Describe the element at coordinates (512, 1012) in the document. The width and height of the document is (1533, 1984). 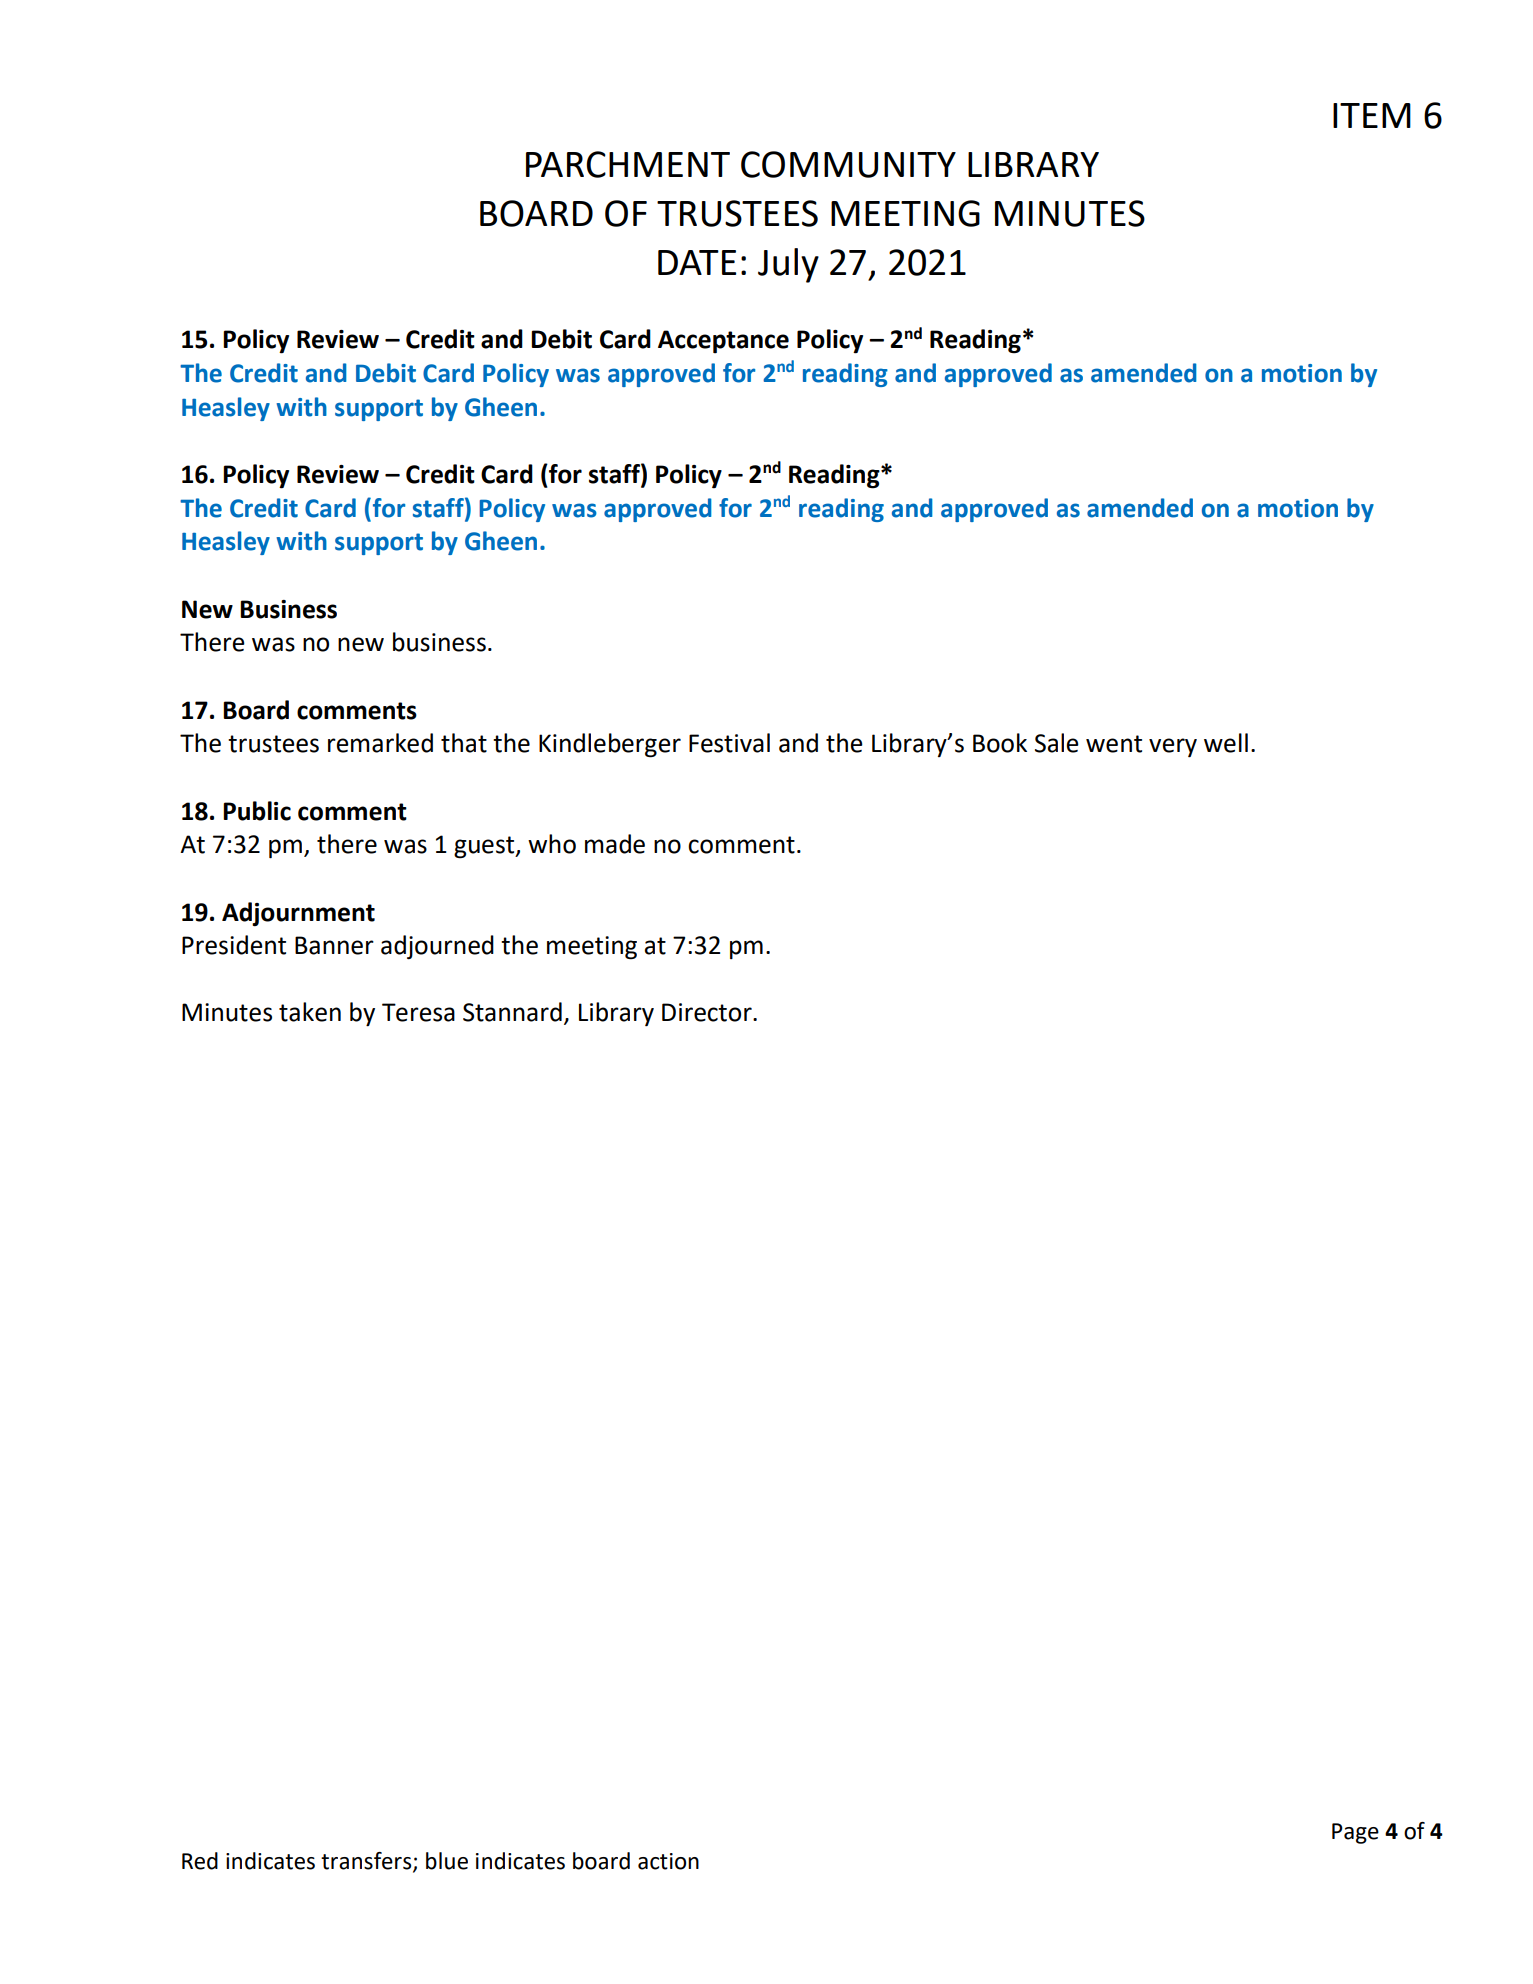
I see `Stannard` at that location.
